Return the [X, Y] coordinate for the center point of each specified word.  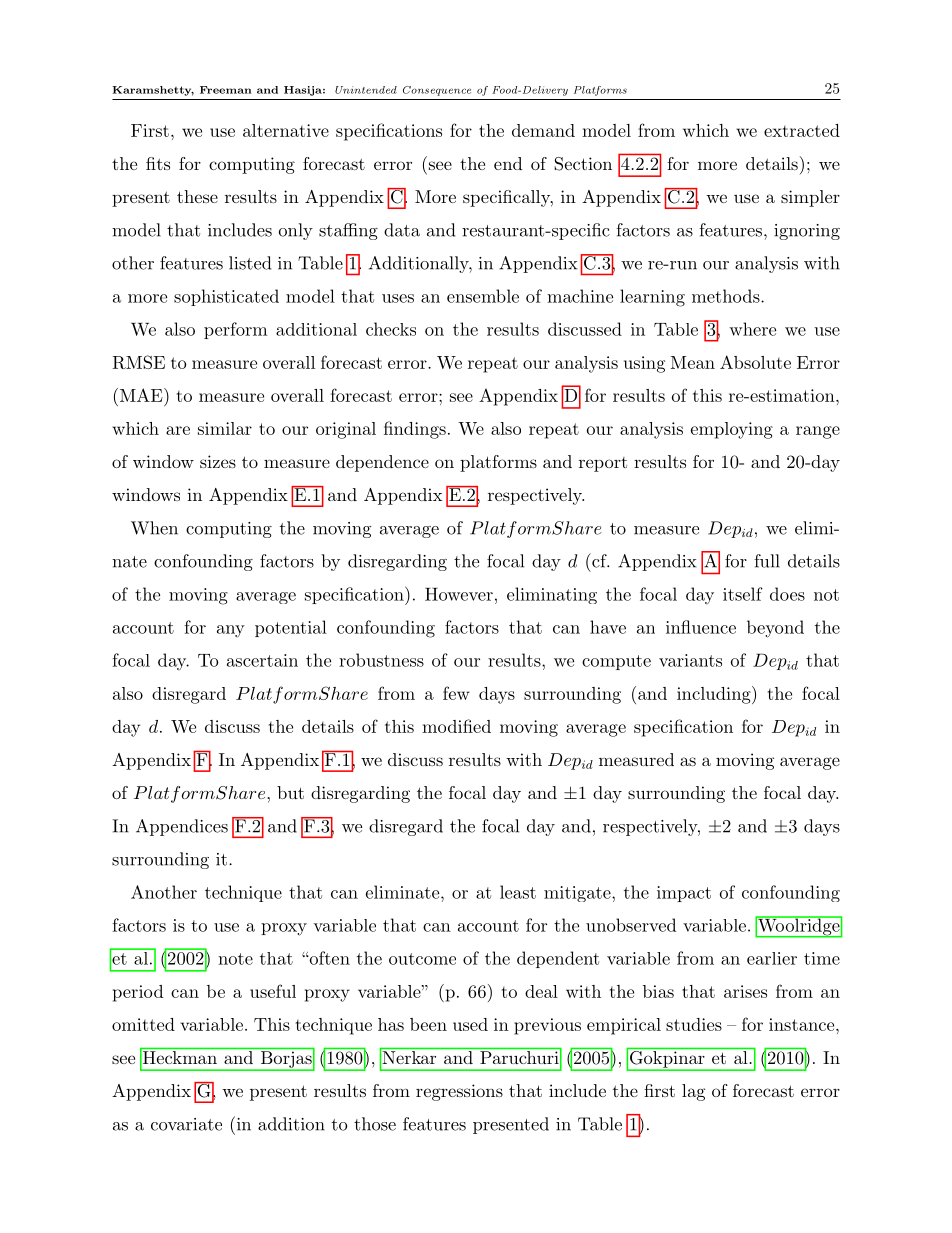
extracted [802, 130]
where [752, 329]
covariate [186, 1124]
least [518, 892]
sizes [218, 461]
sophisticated [226, 297]
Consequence [437, 91]
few [456, 693]
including [715, 695]
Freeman [225, 90]
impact [684, 894]
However [459, 594]
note [235, 959]
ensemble [483, 296]
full [767, 561]
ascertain [262, 660]
